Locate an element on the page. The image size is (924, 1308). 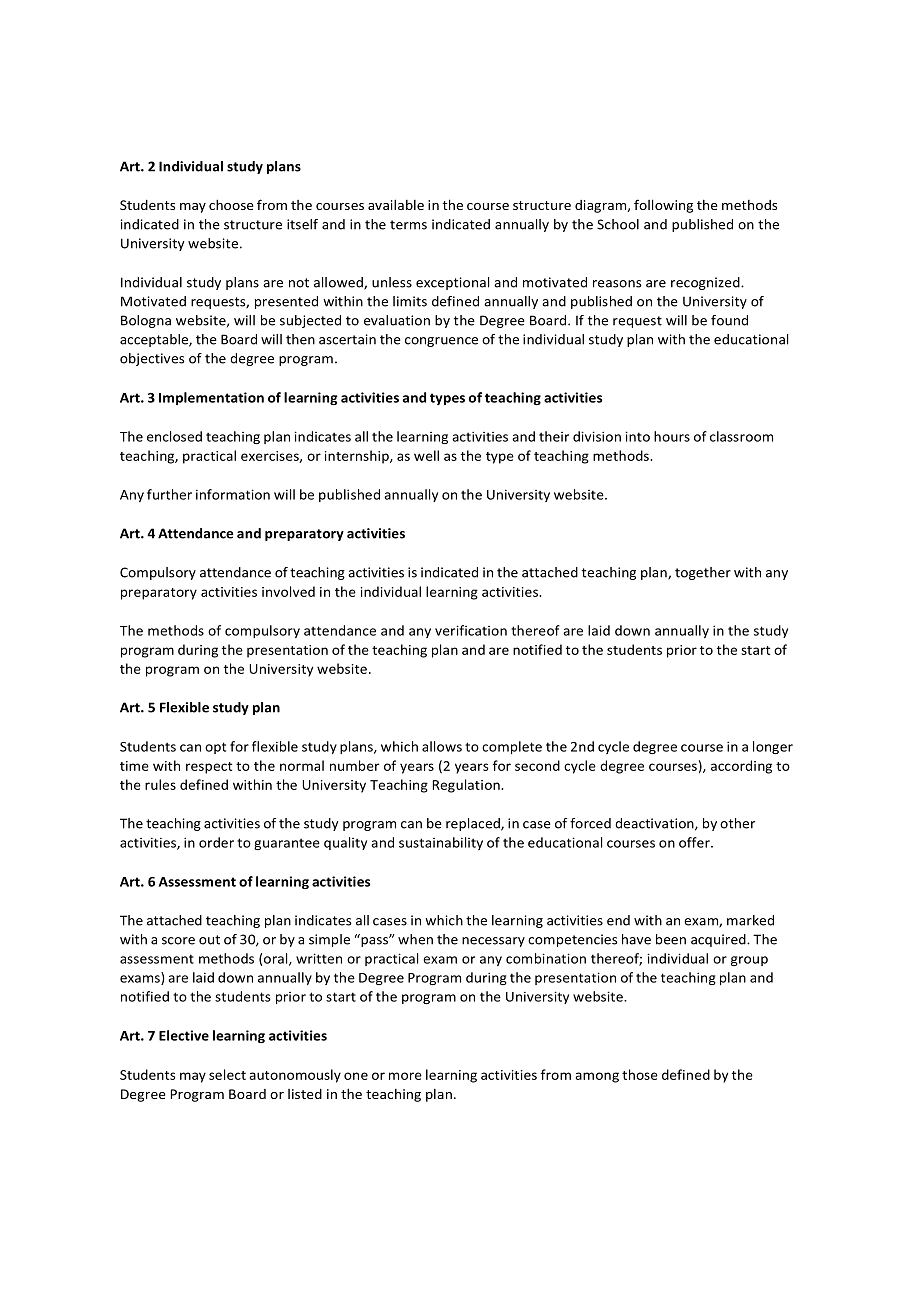
according is located at coordinates (741, 767).
